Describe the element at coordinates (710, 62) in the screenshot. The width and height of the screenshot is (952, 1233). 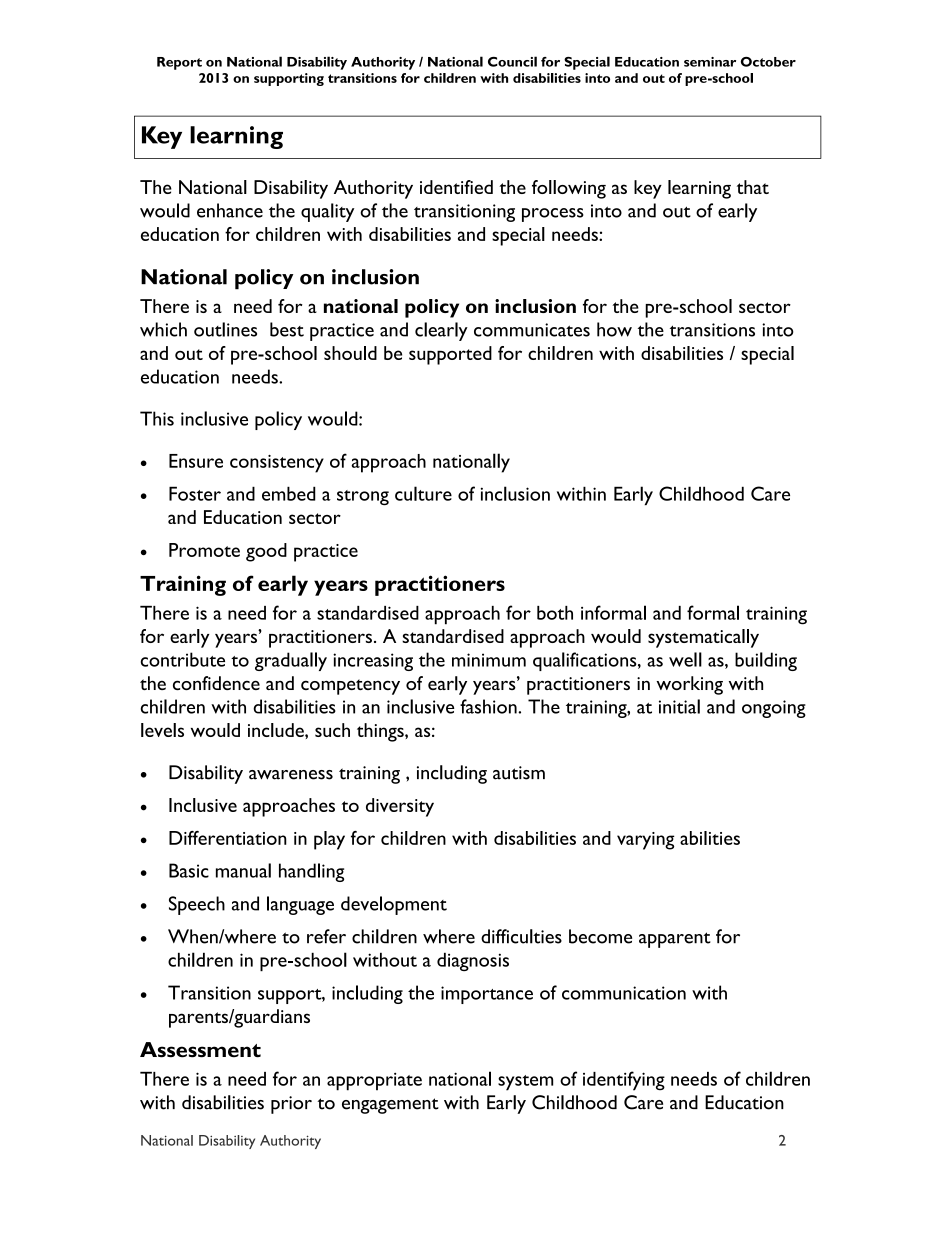
I see `seminar` at that location.
